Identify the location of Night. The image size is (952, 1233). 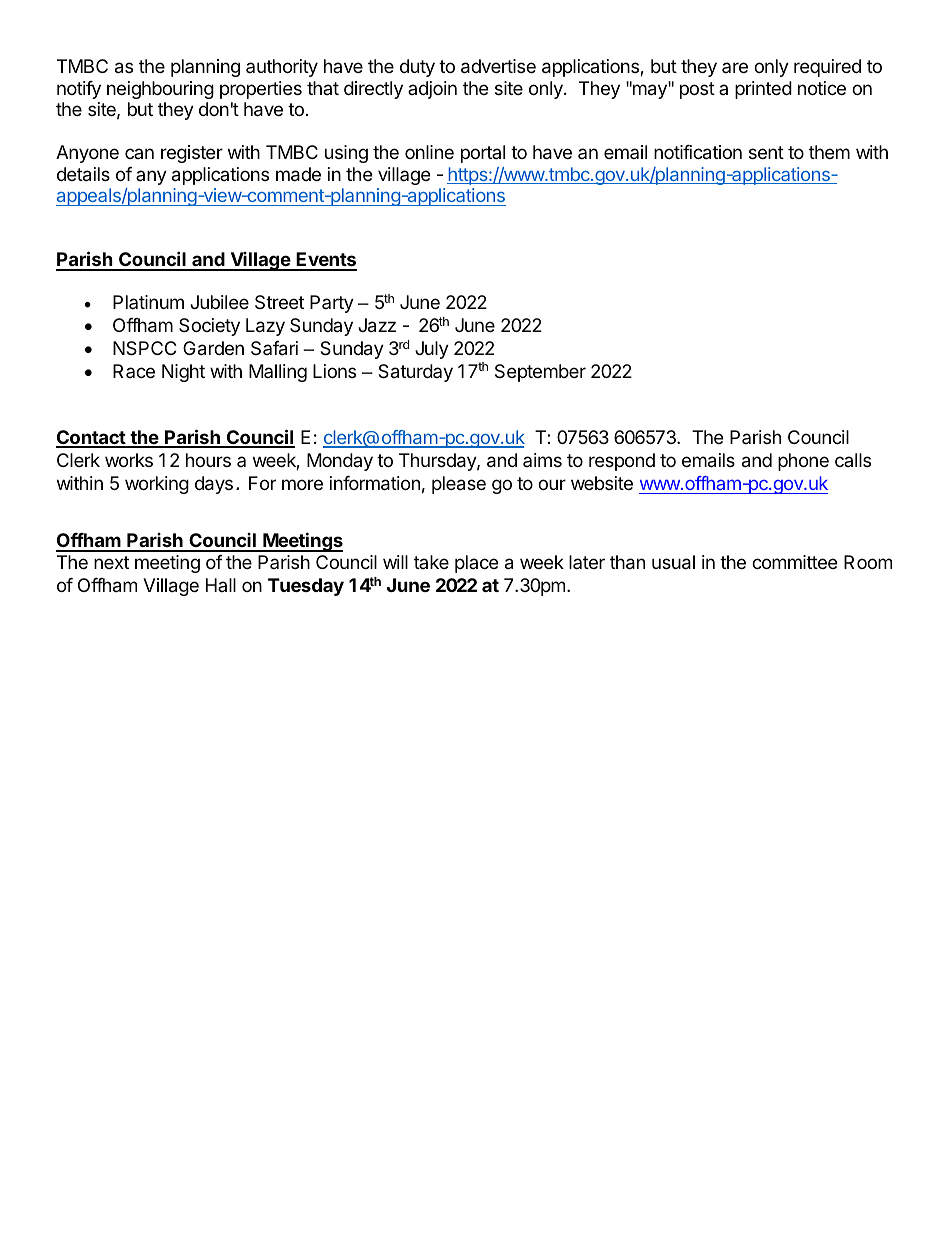
(183, 373).
